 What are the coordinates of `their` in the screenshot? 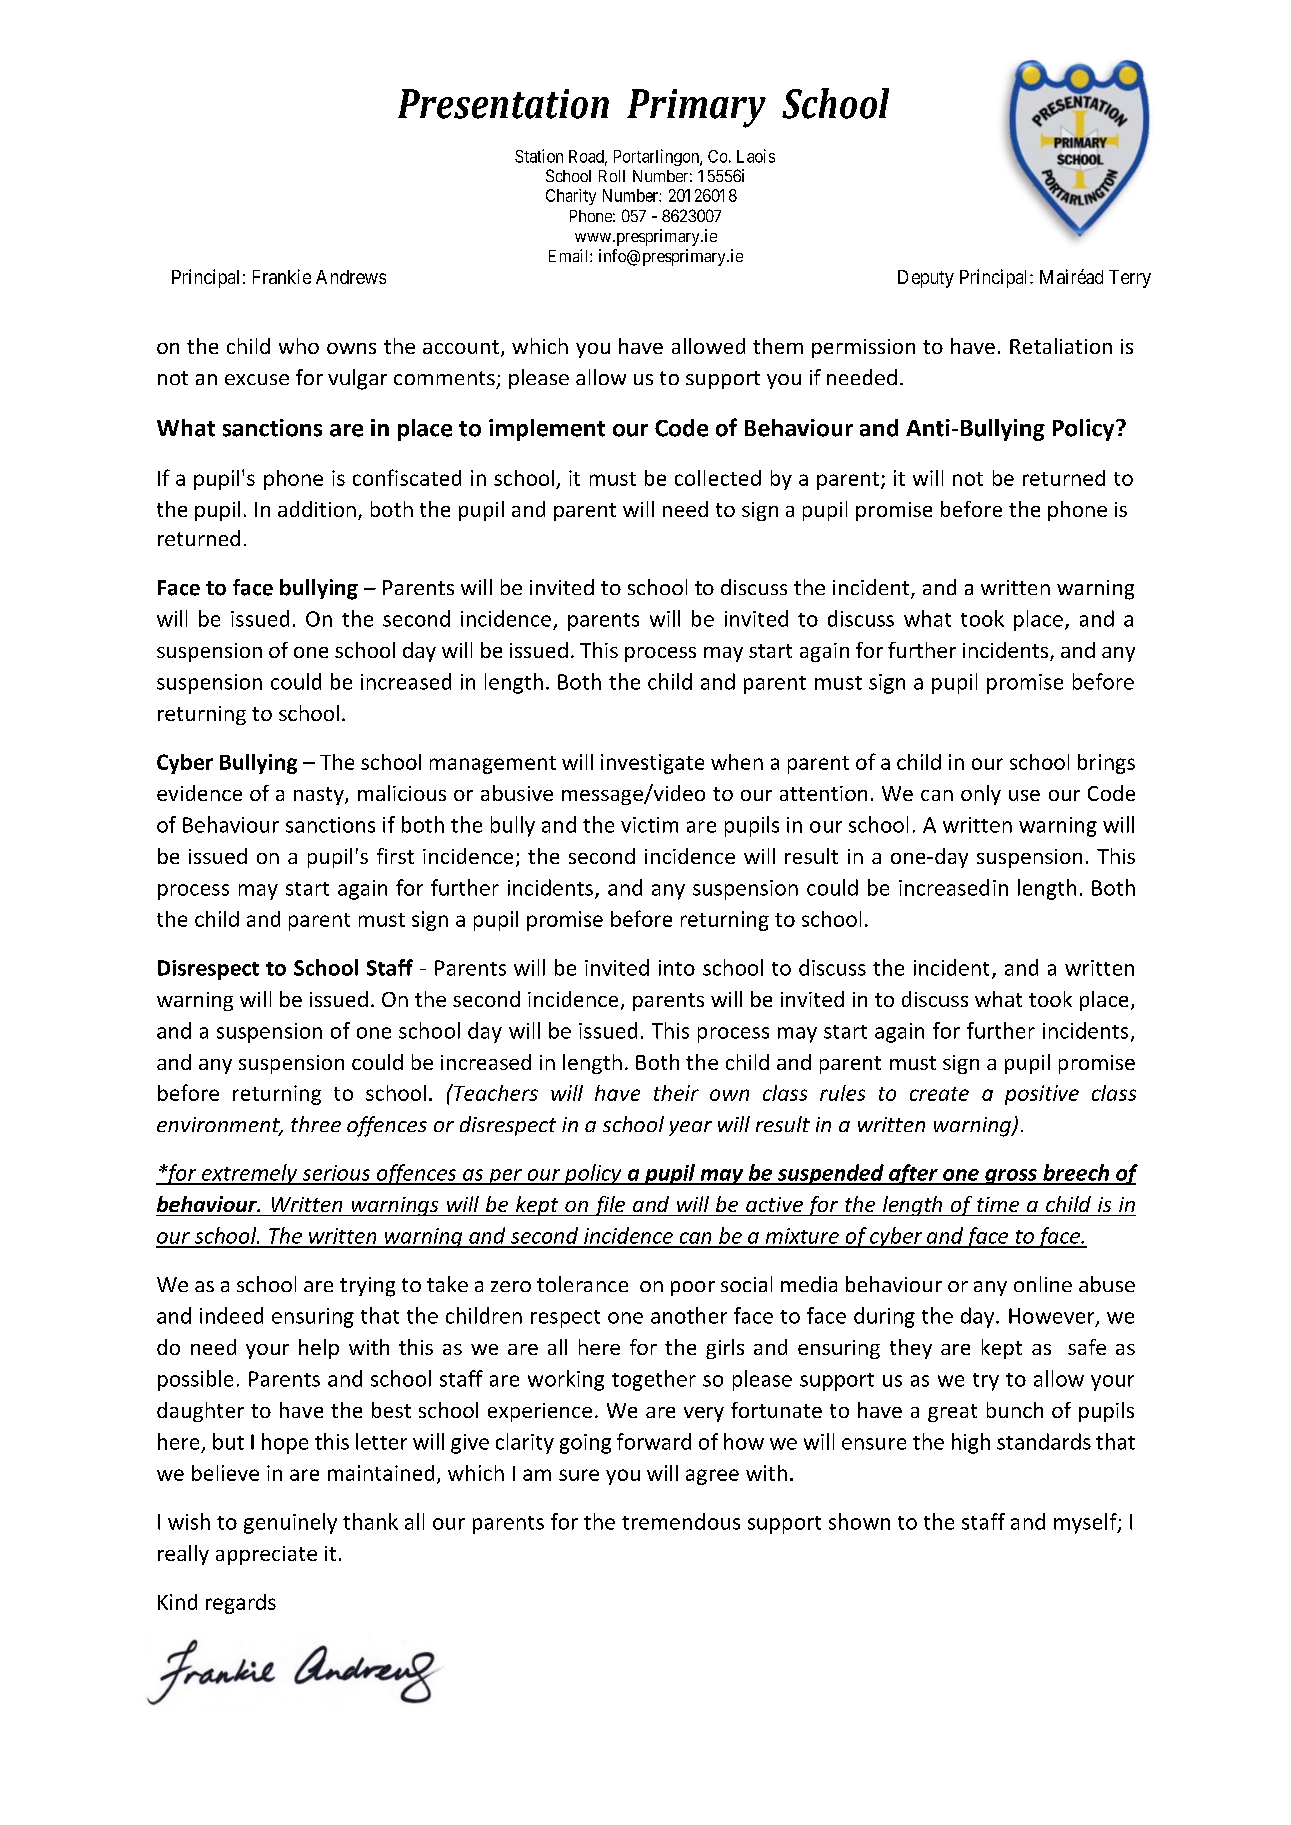 It's located at (676, 1093).
